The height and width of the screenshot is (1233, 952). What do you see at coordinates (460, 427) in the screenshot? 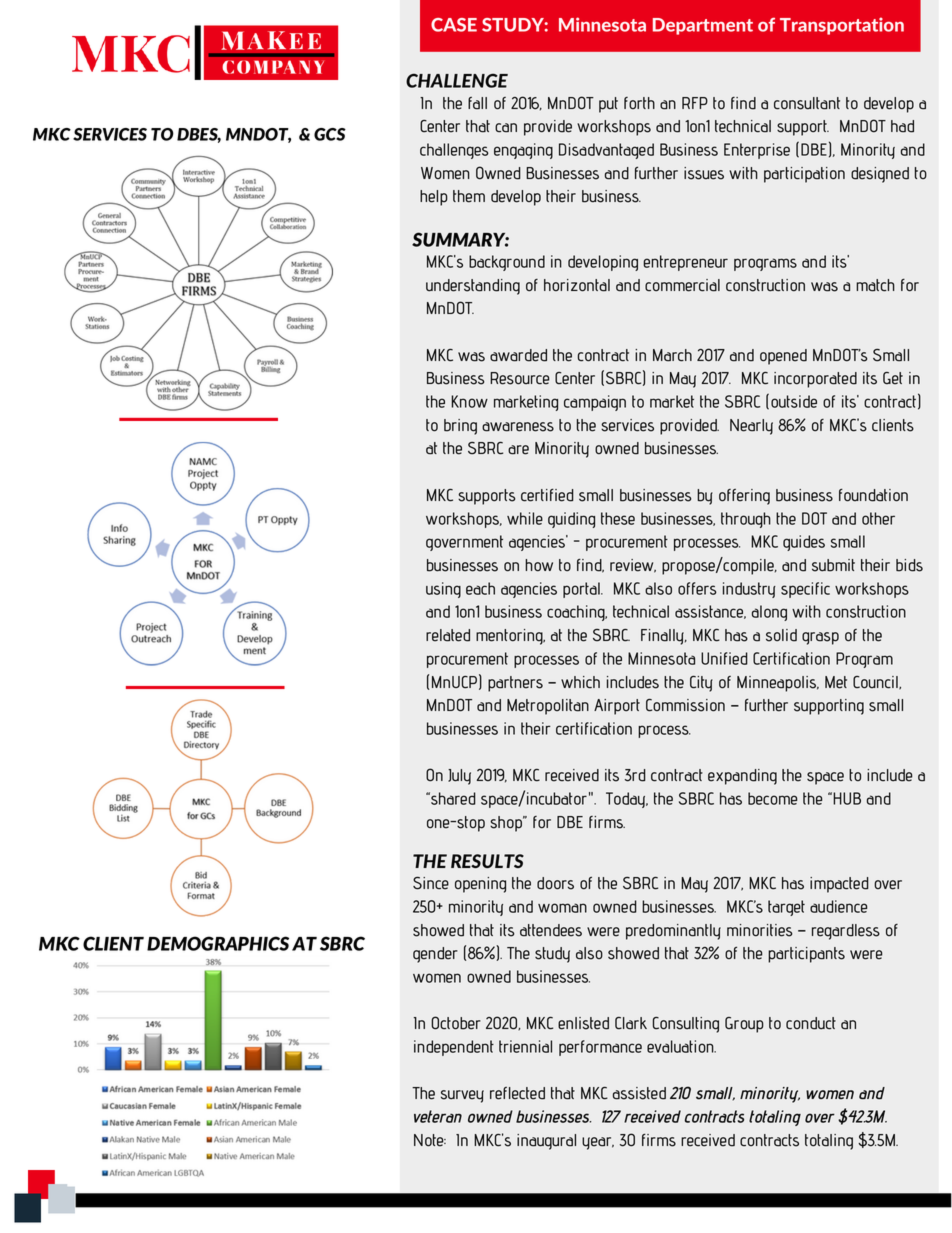
I see `bring` at bounding box center [460, 427].
